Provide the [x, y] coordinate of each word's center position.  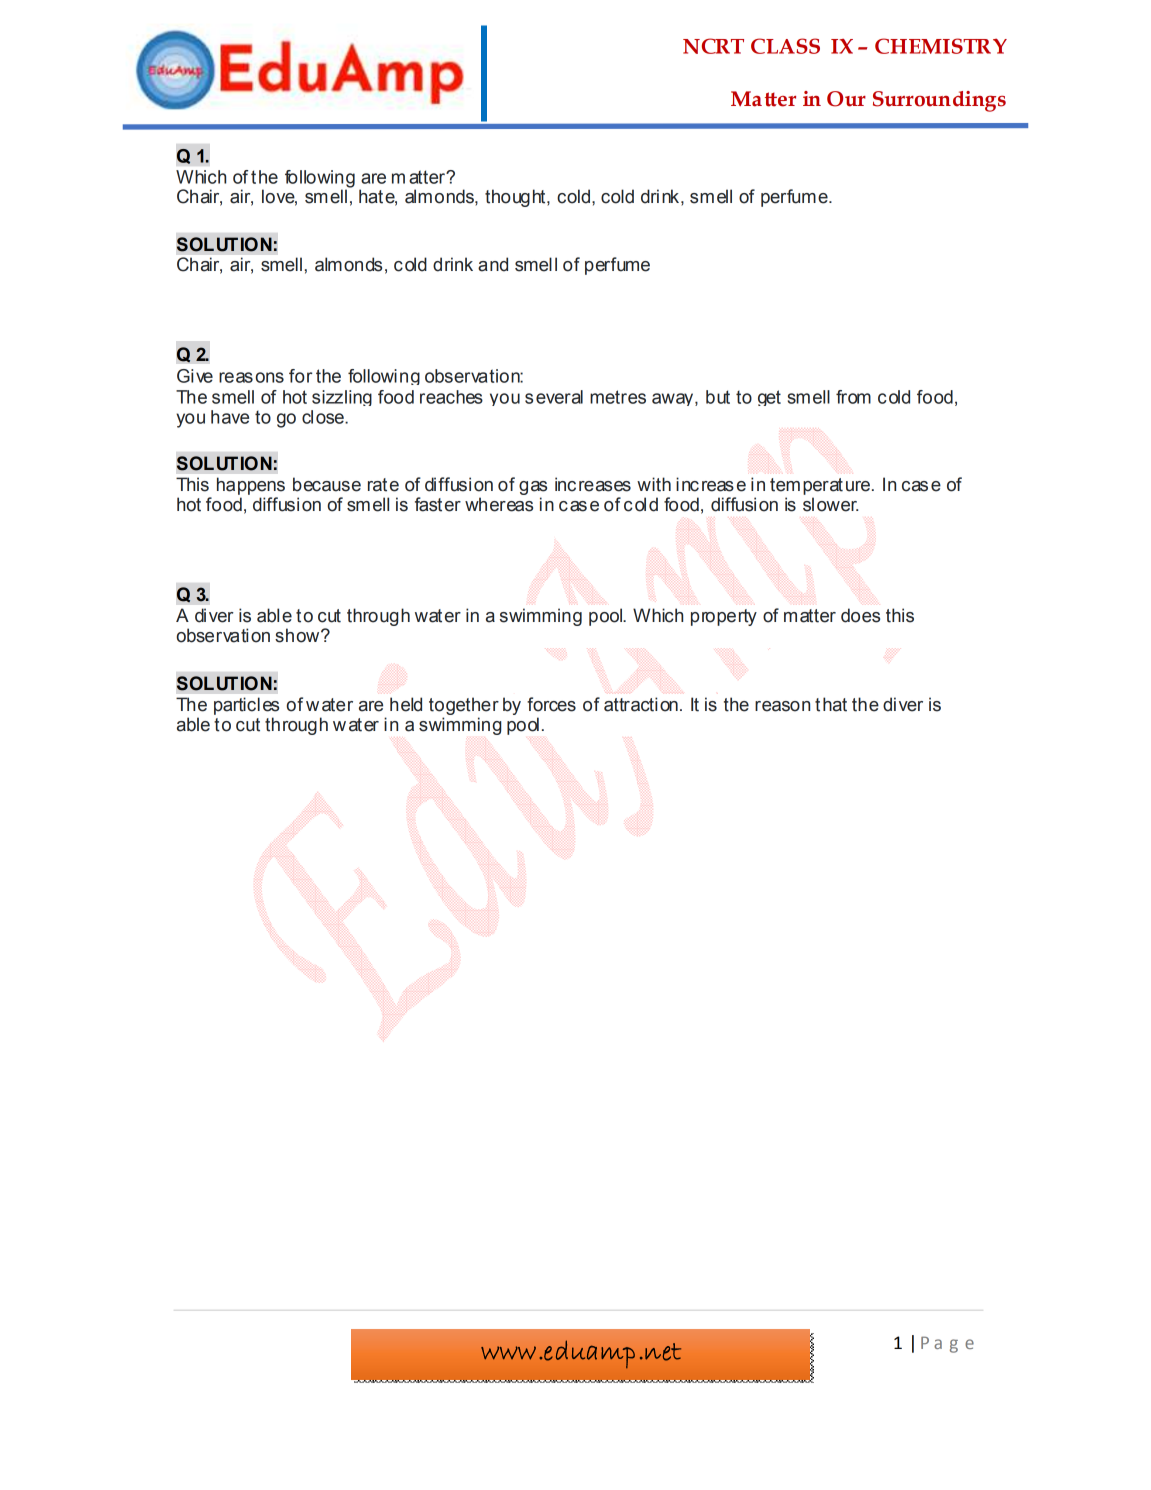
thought [516, 198]
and [493, 264]
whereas [499, 504]
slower [830, 504]
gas [533, 488]
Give [195, 376]
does [860, 615]
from [853, 397]
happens [251, 486]
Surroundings [939, 101]
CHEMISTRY [941, 46]
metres [618, 397]
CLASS [785, 46]
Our [846, 99]
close [324, 417]
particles [246, 706]
